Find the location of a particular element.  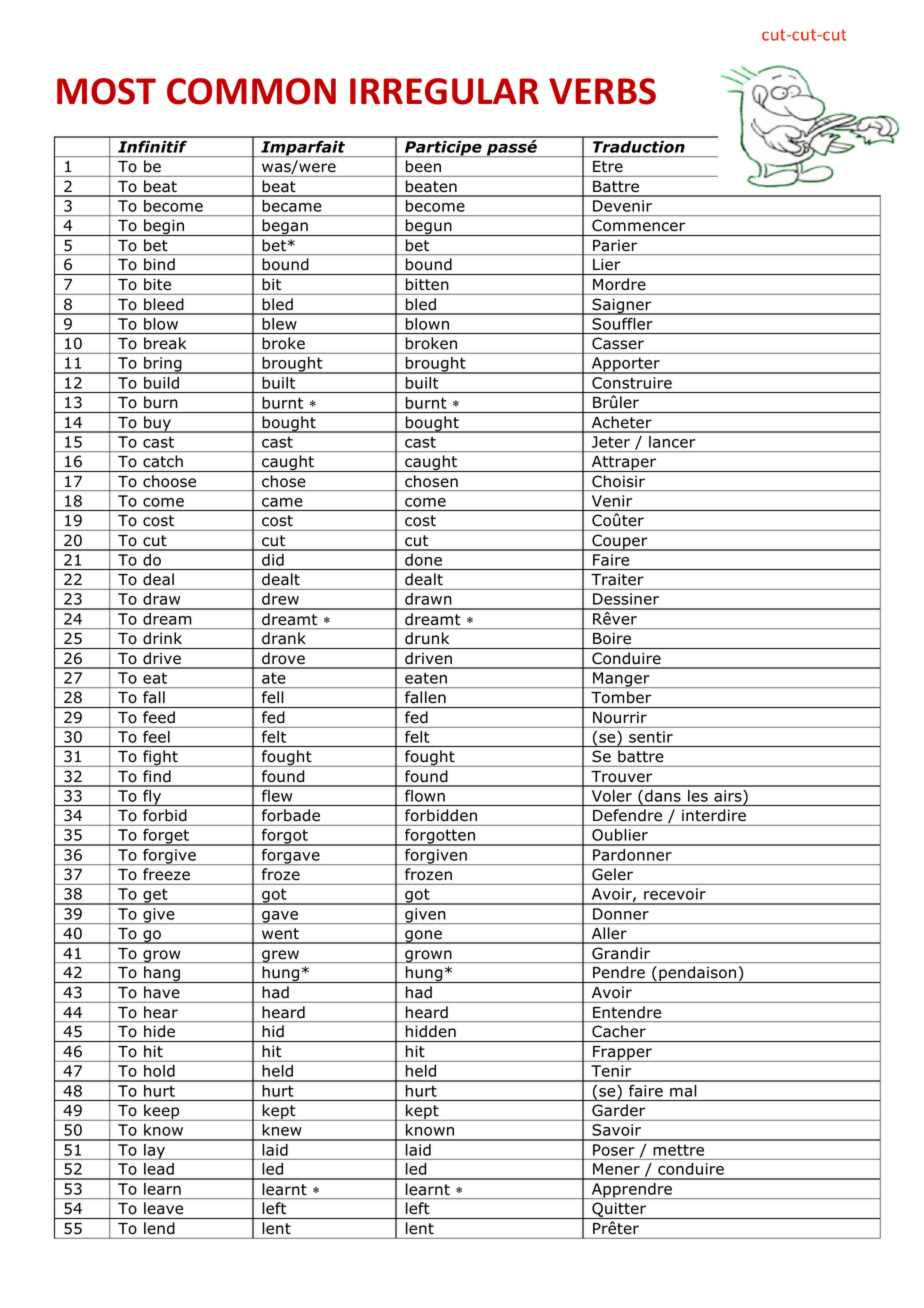

IRREGULAR is located at coordinates (444, 91).
